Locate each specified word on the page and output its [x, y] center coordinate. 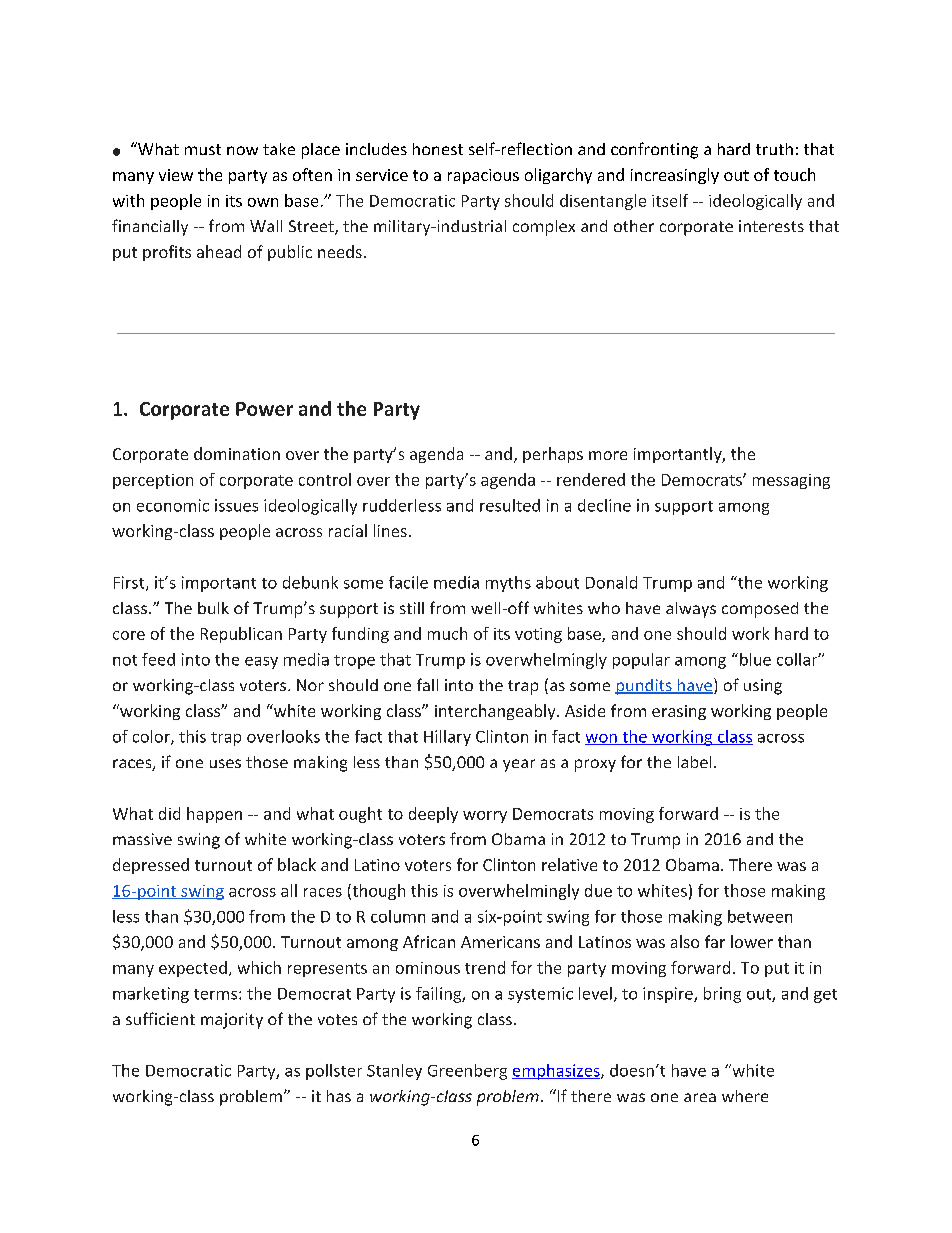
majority [232, 1021]
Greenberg [467, 1072]
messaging [791, 481]
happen [214, 815]
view [176, 175]
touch [794, 174]
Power [264, 409]
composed [760, 610]
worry [485, 817]
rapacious [483, 176]
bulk [213, 608]
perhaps [553, 455]
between [760, 916]
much [447, 633]
